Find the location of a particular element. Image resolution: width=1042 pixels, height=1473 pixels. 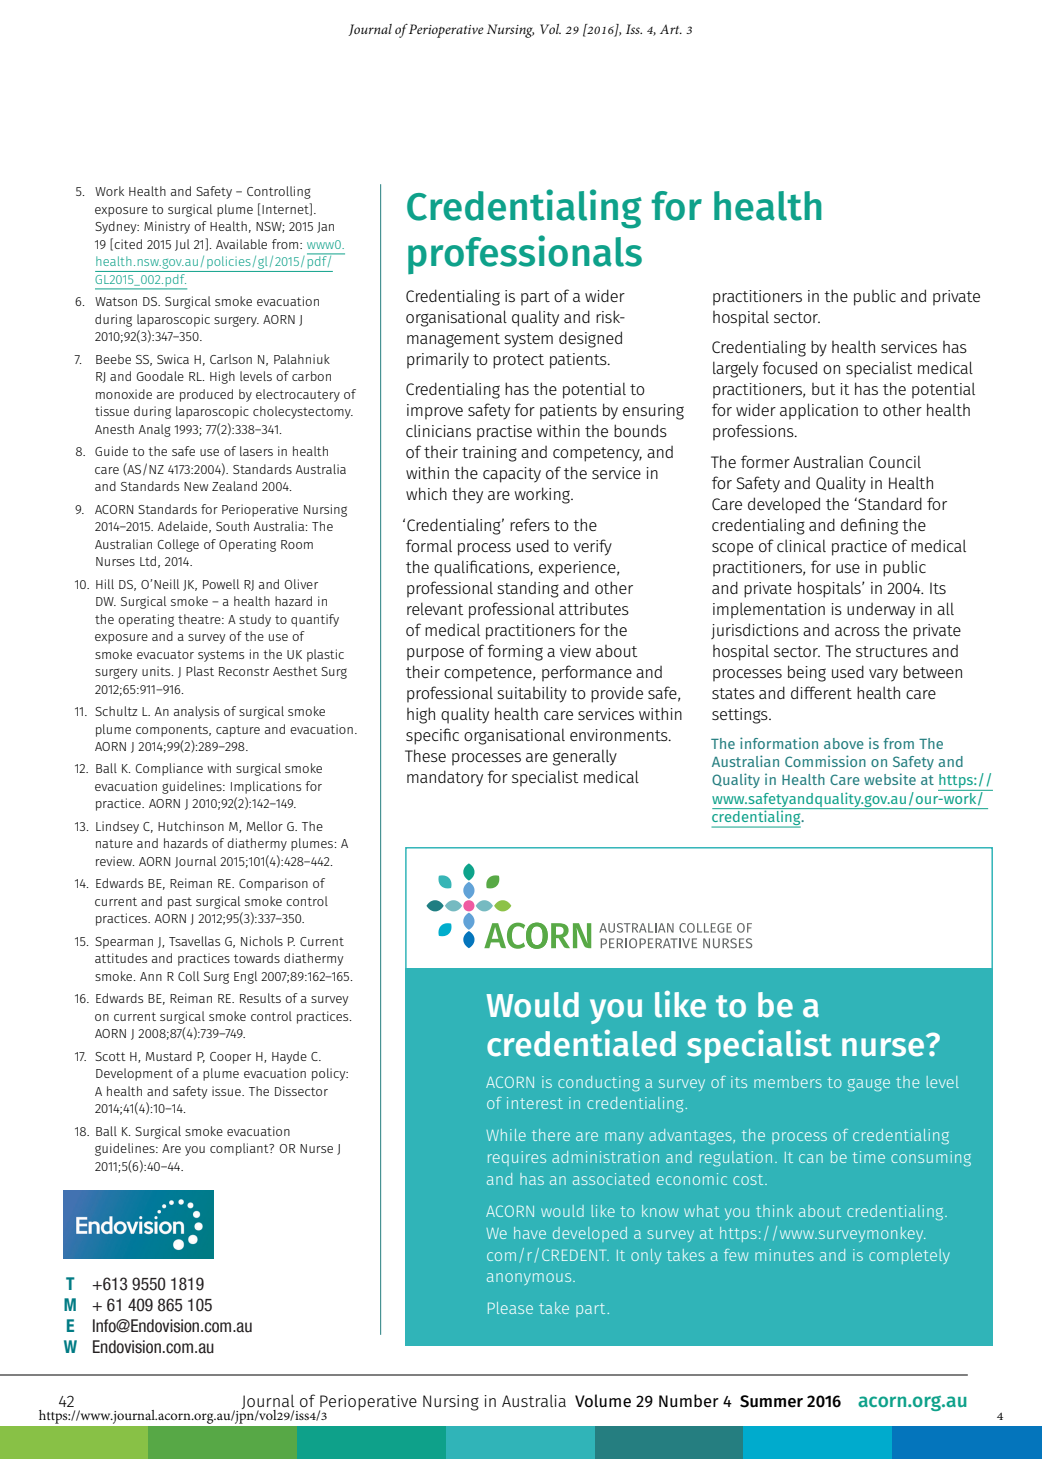

members is located at coordinates (788, 1082).
